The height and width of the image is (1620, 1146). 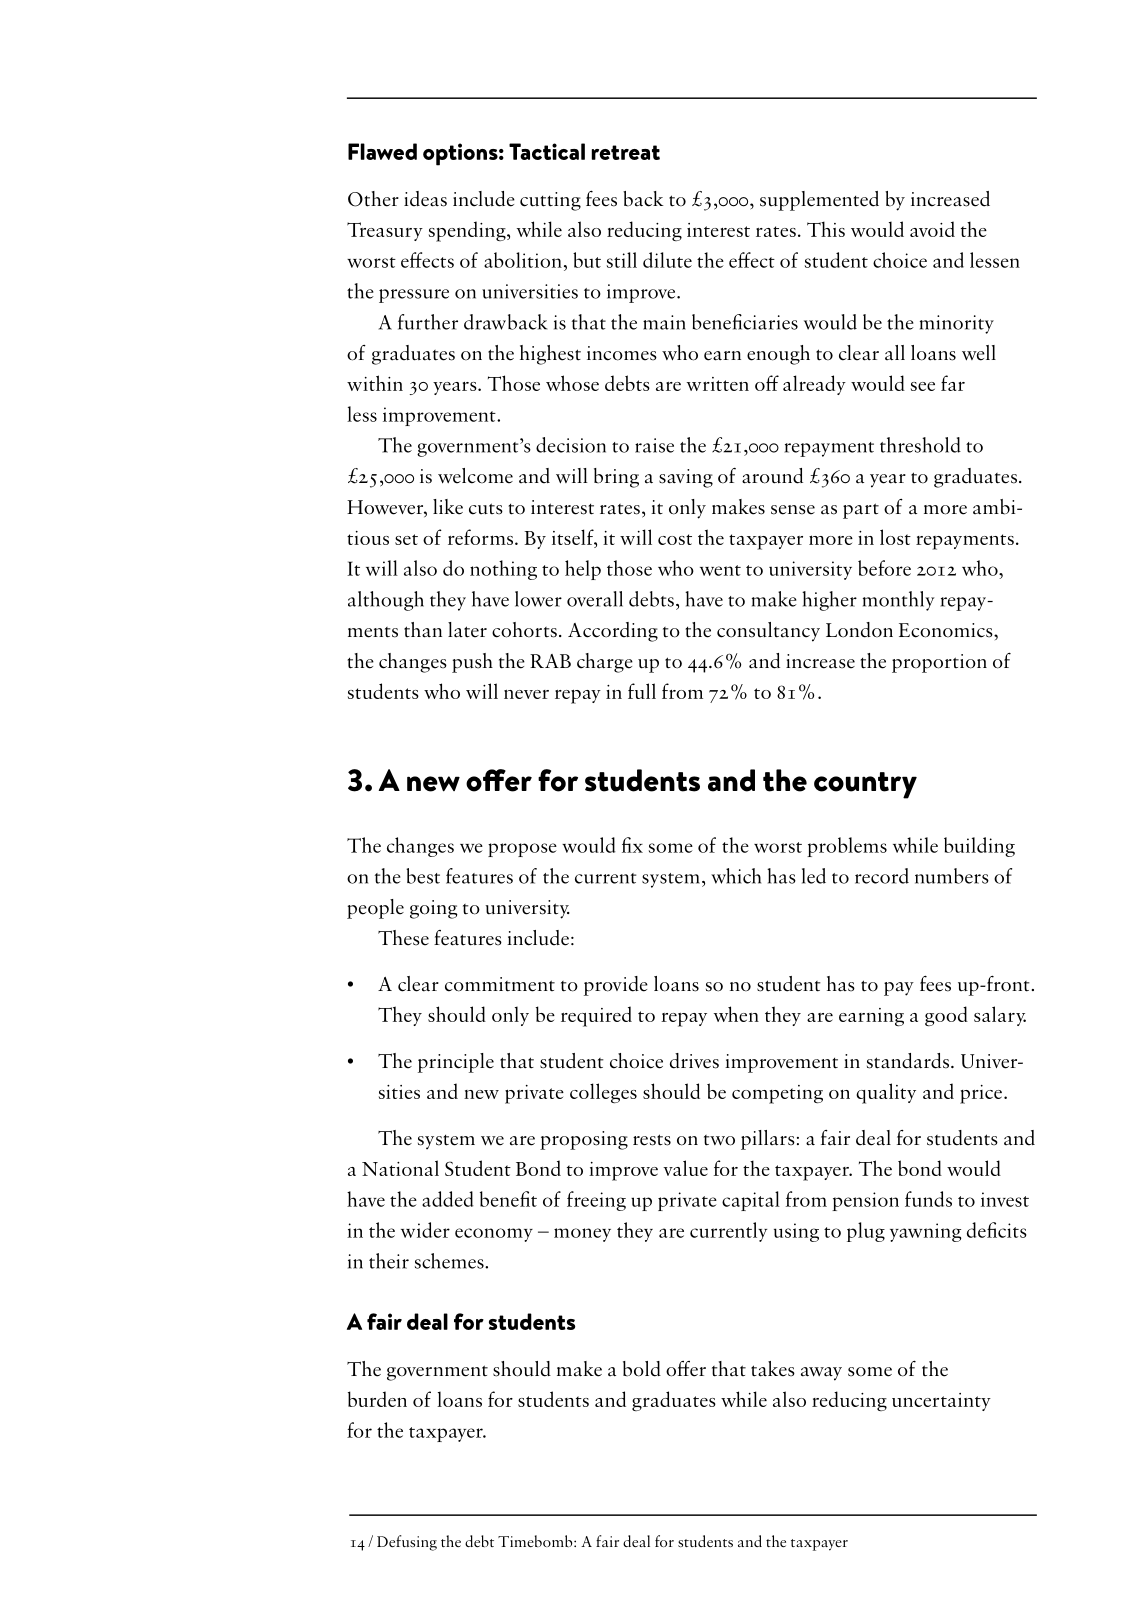 I want to click on threshold, so click(x=920, y=445).
